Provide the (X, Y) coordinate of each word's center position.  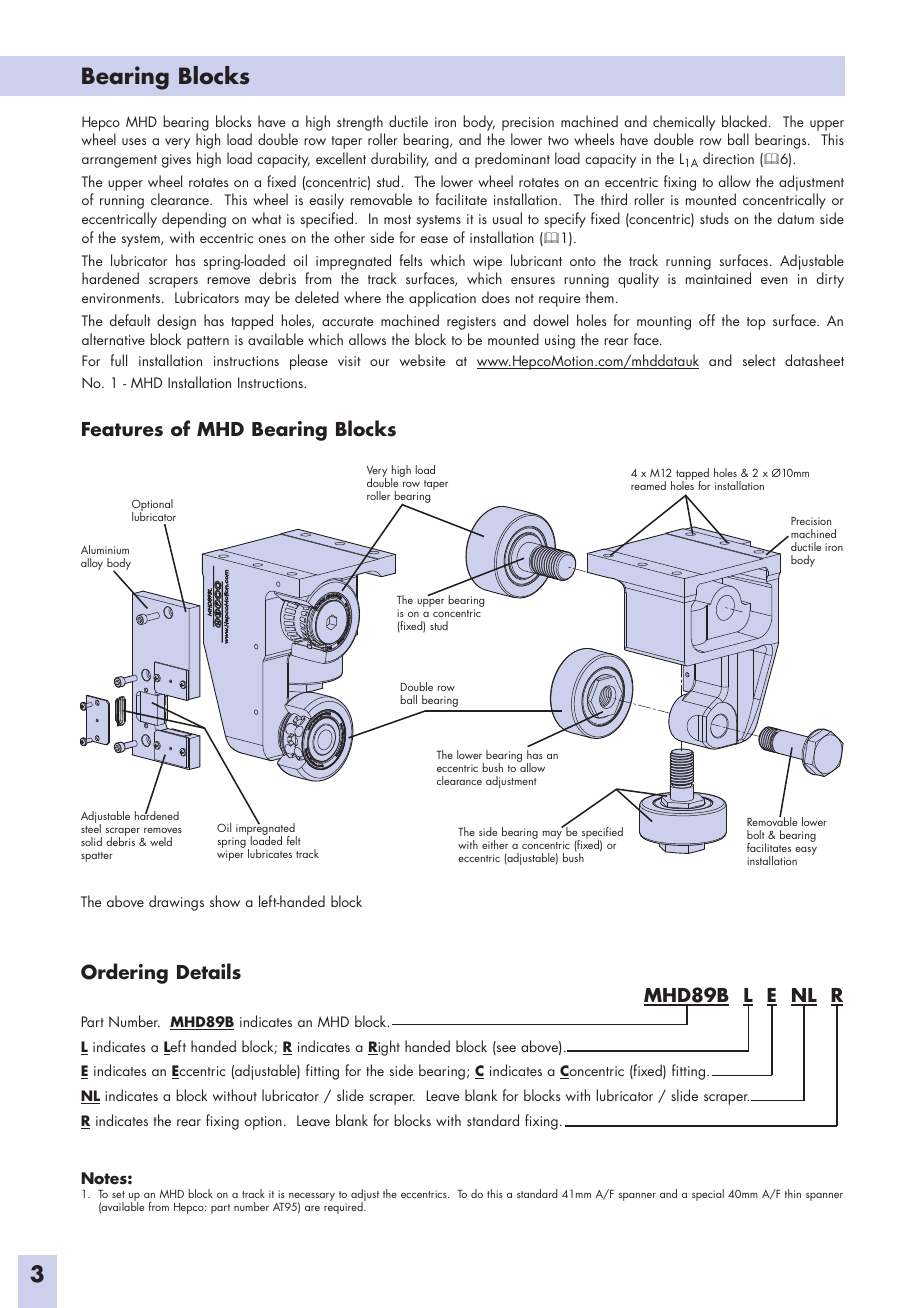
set (118, 1194)
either (495, 844)
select (759, 360)
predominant (512, 160)
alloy (92, 564)
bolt (756, 834)
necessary (311, 1198)
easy (806, 851)
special (708, 1195)
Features (122, 429)
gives (176, 161)
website (423, 360)
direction (728, 158)
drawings (176, 903)
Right (384, 1048)
